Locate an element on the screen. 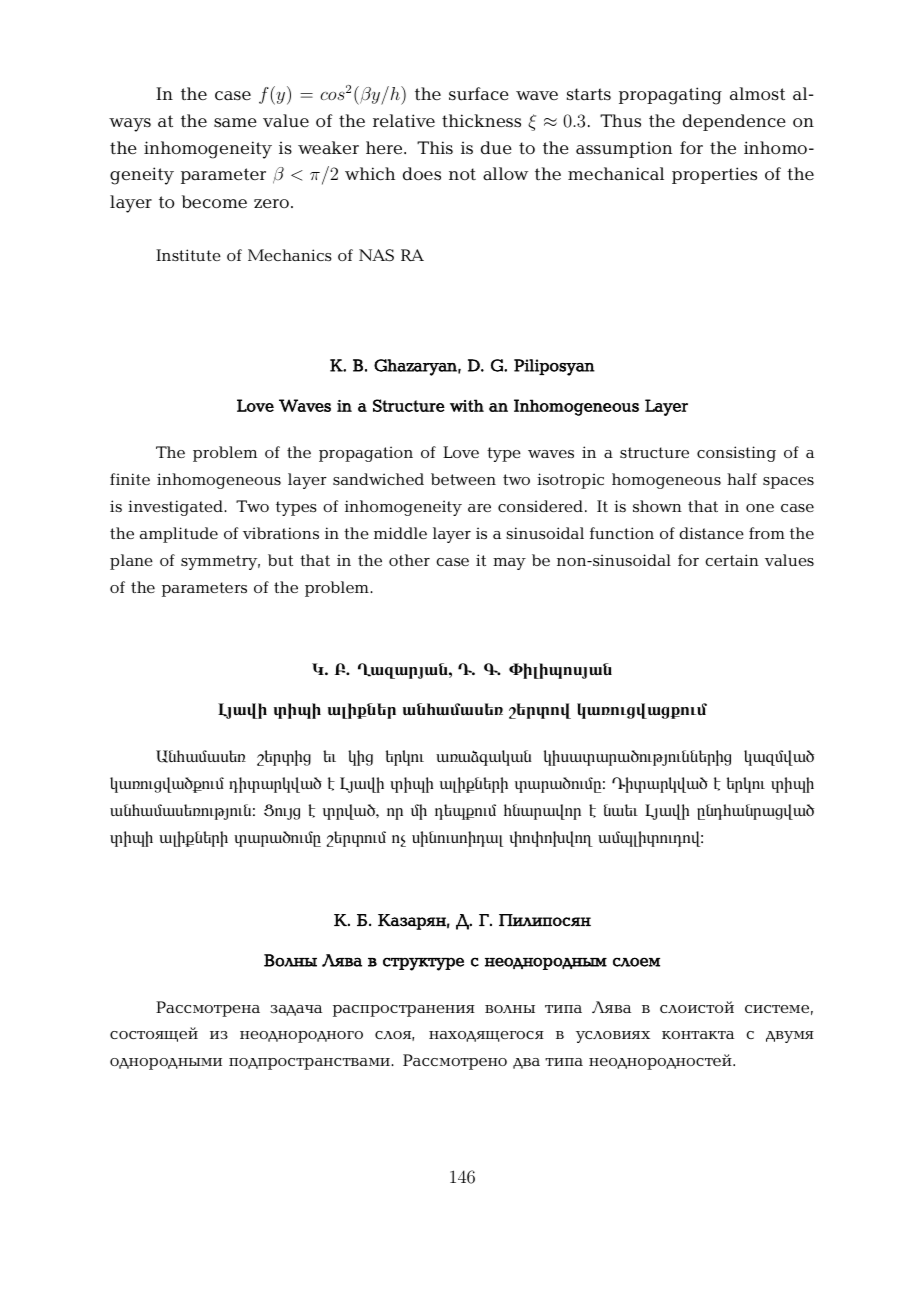 This screenshot has height=1307, width=924. amplitude is located at coordinates (179, 535).
